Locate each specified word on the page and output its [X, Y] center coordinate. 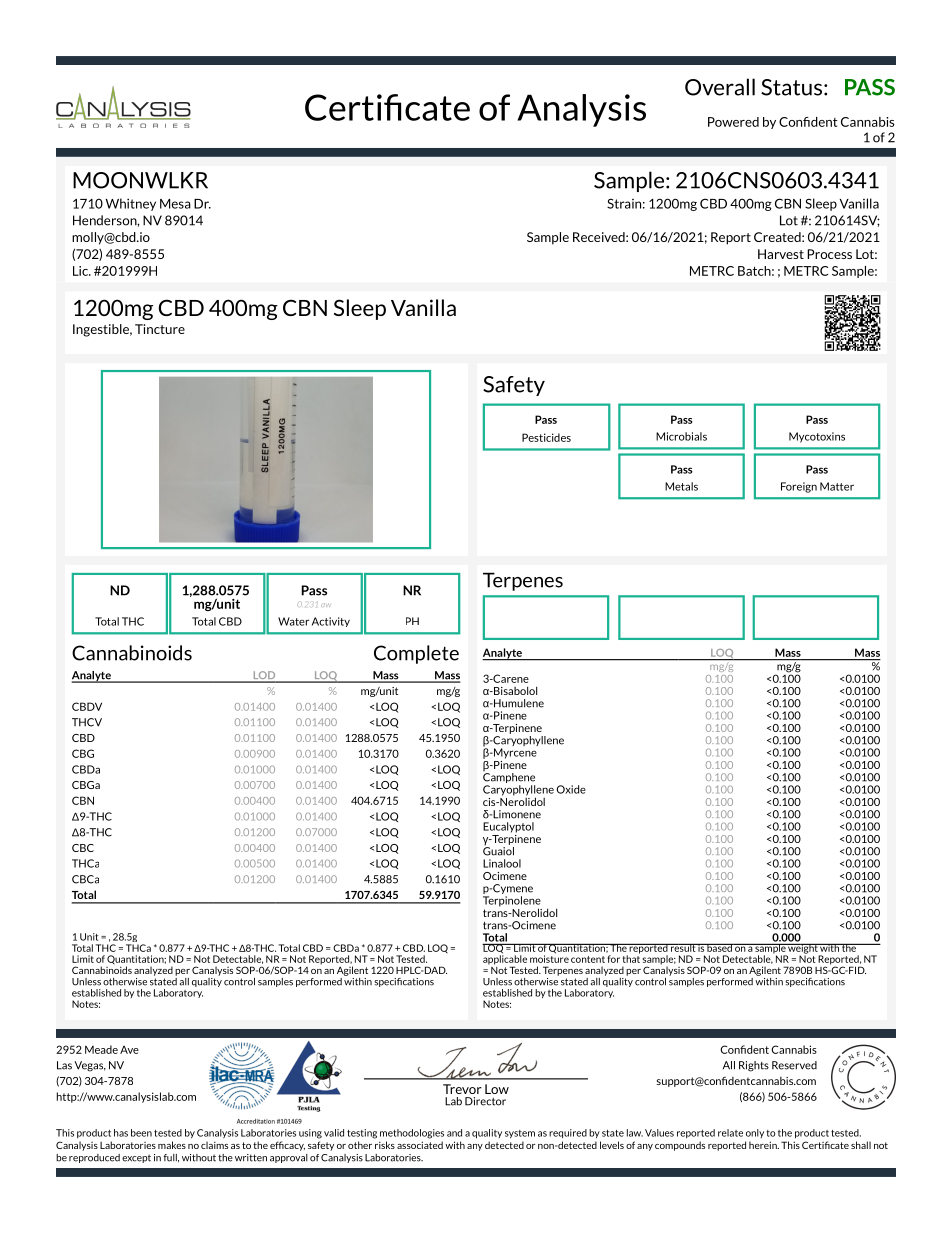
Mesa [175, 204]
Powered [733, 122]
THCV [87, 722]
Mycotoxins [817, 437]
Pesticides [546, 437]
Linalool [502, 863]
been [141, 1133]
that [631, 958]
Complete [416, 654]
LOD [264, 676]
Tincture [160, 329]
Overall [720, 87]
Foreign [799, 487]
